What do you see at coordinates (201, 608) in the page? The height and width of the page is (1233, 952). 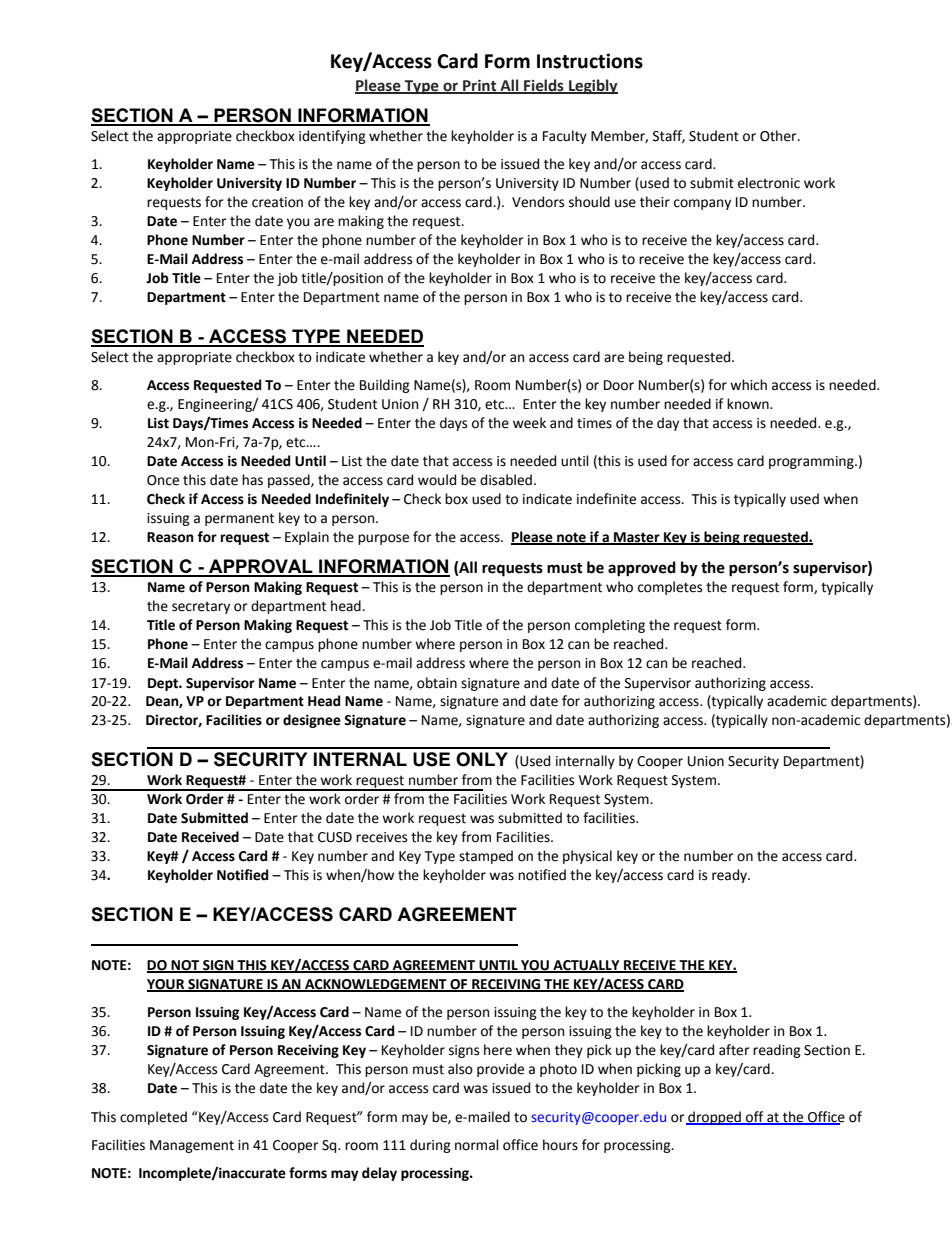 I see `secretary` at bounding box center [201, 608].
